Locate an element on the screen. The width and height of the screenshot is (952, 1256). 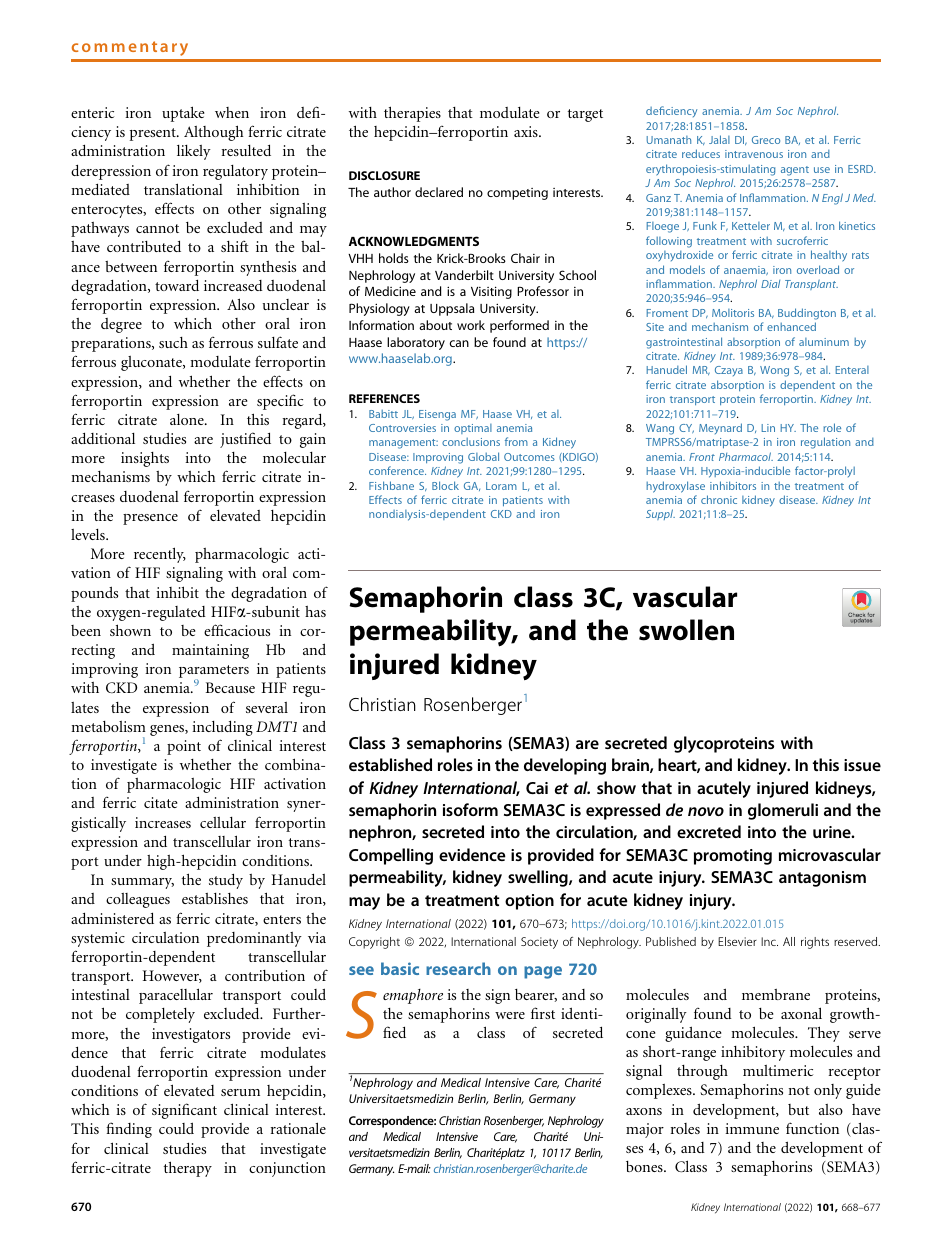
likely is located at coordinates (194, 152).
